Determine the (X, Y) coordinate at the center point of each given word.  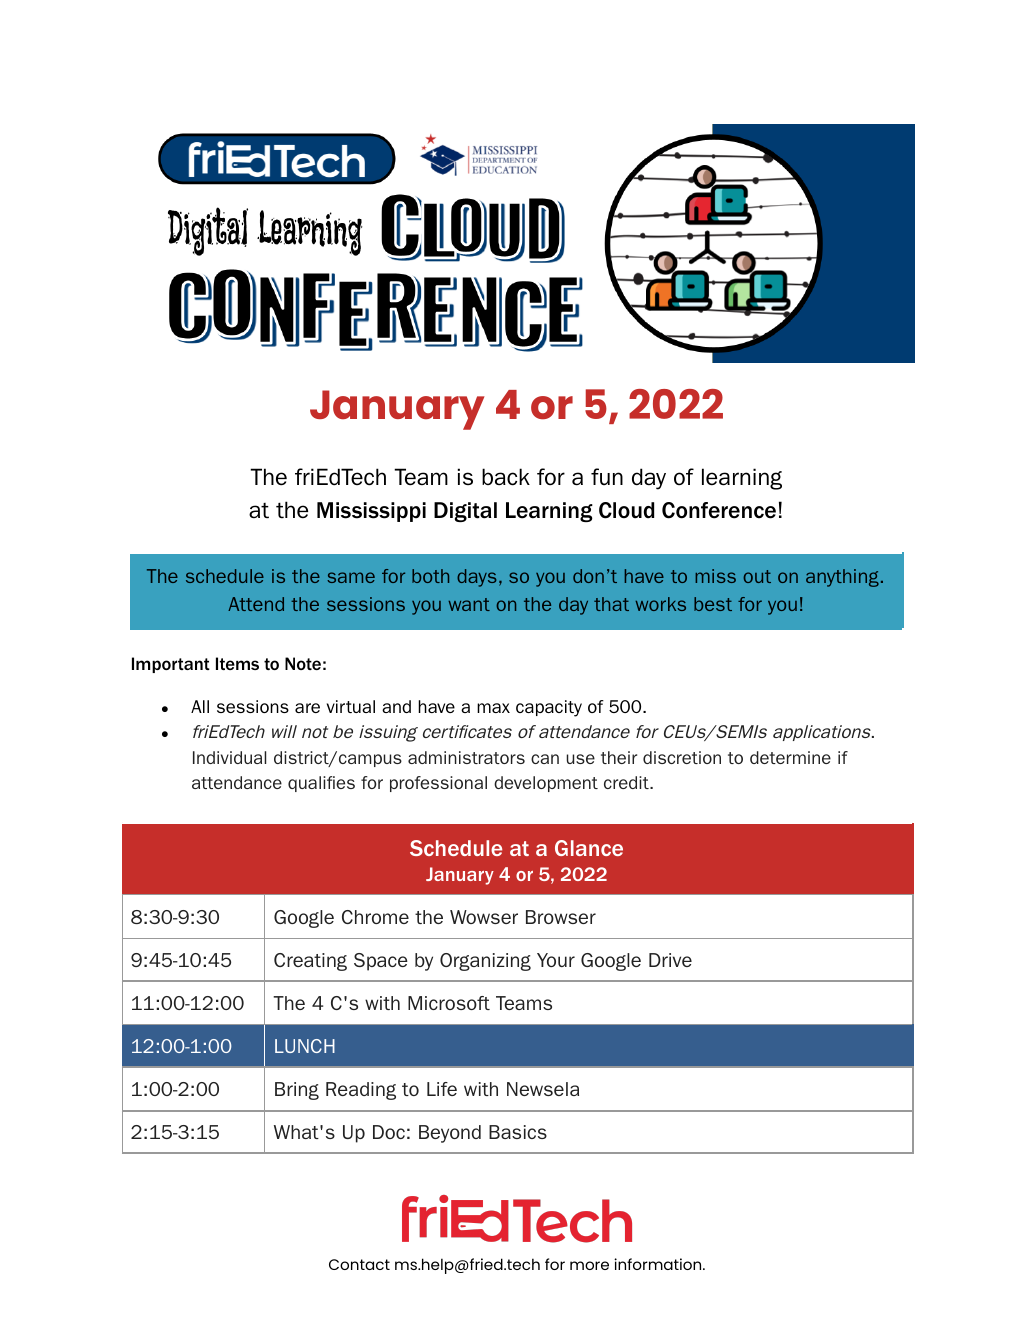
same (351, 577)
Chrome (375, 917)
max (493, 708)
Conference (719, 510)
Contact (359, 1264)
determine (790, 757)
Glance (589, 848)
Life (442, 1089)
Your (556, 960)
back (506, 477)
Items (237, 663)
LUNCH (305, 1046)
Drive (670, 960)
